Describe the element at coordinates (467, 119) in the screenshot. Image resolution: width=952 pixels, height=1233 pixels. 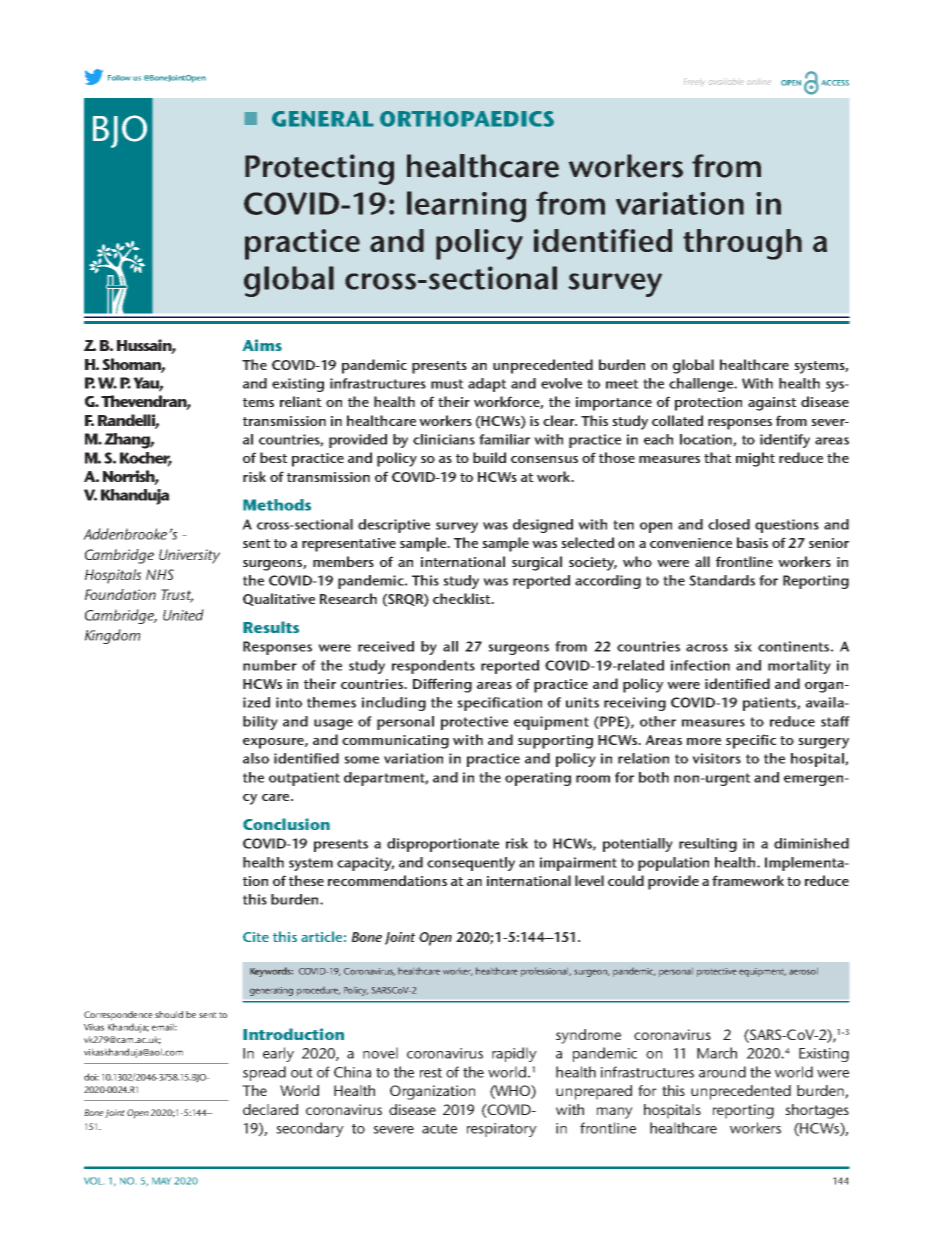
I see `orthopaedics` at that location.
